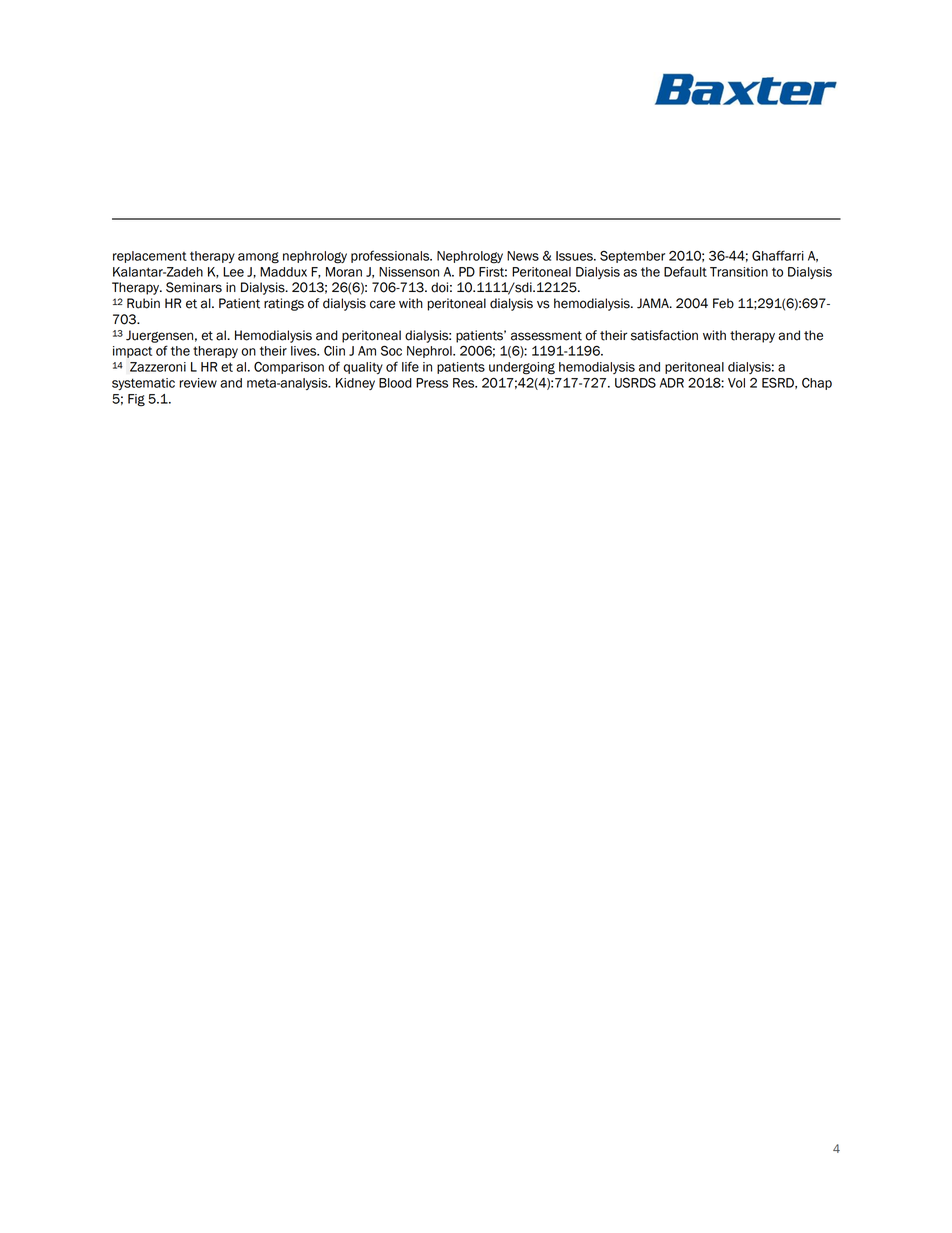 The height and width of the screenshot is (1233, 952). I want to click on Fig, so click(136, 400).
